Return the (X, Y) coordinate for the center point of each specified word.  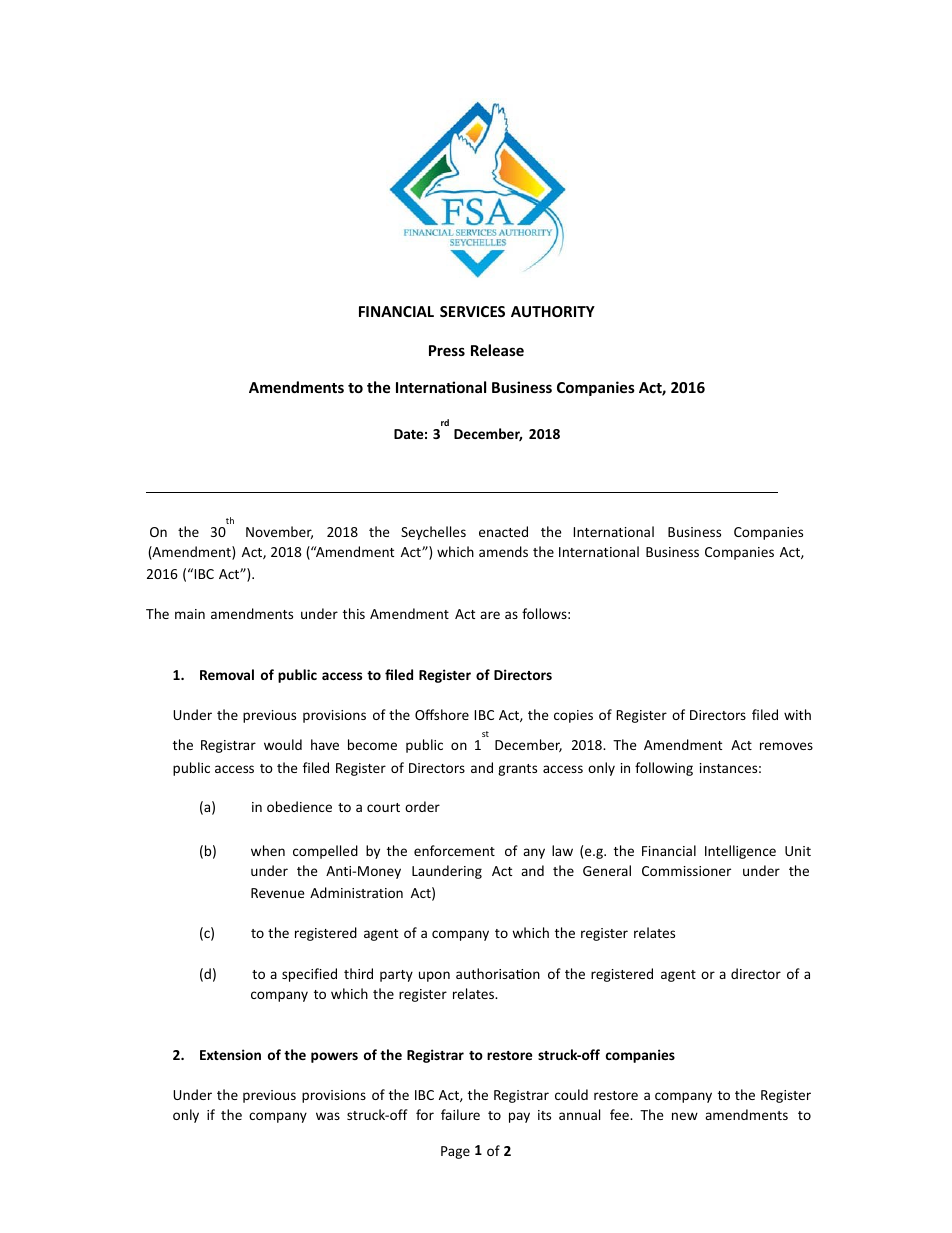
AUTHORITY (553, 311)
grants (517, 770)
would (283, 744)
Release (497, 350)
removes (786, 746)
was (328, 1116)
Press (447, 350)
